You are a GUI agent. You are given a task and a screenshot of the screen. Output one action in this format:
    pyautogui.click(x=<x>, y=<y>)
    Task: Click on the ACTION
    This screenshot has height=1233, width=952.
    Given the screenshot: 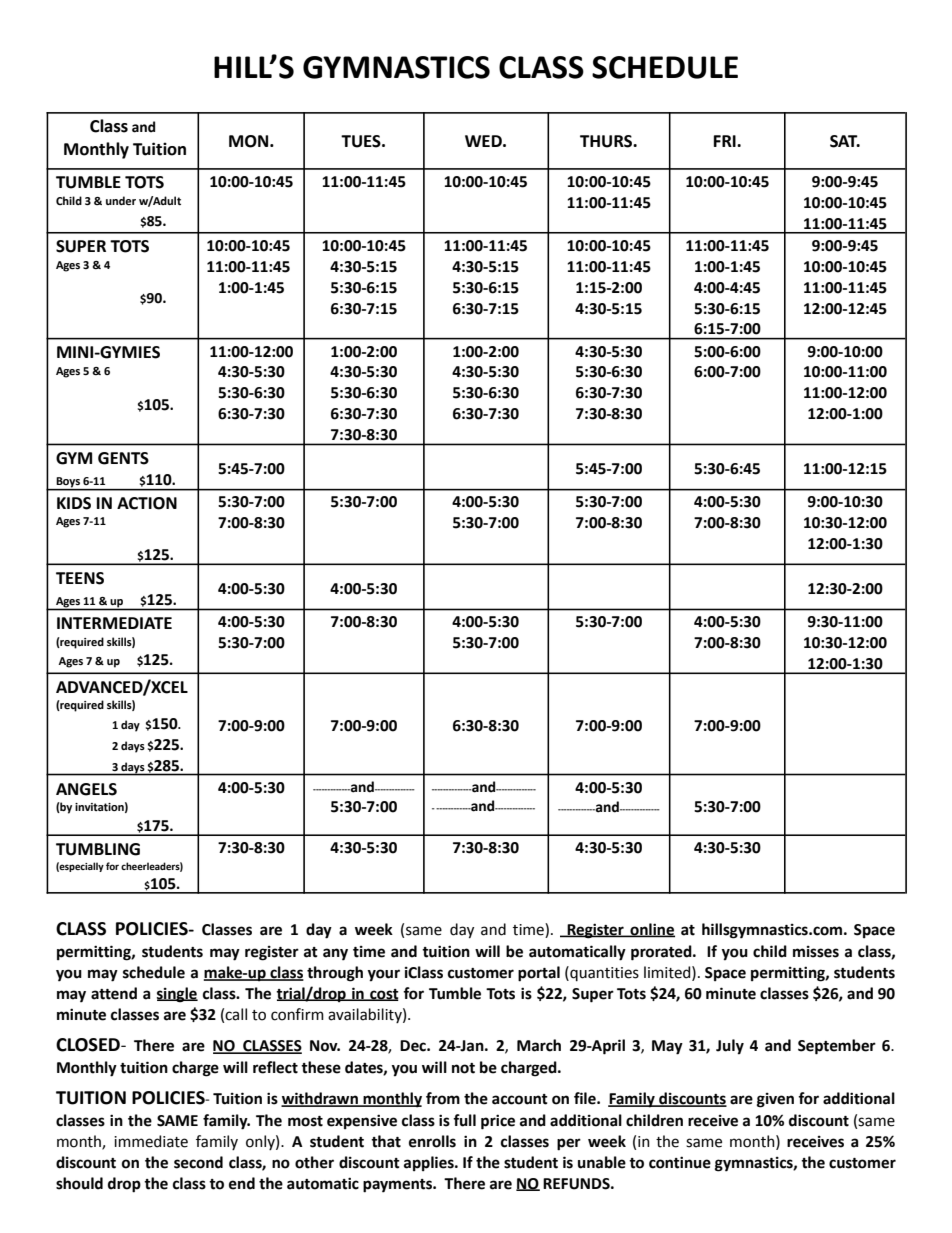 What is the action you would take?
    pyautogui.click(x=147, y=503)
